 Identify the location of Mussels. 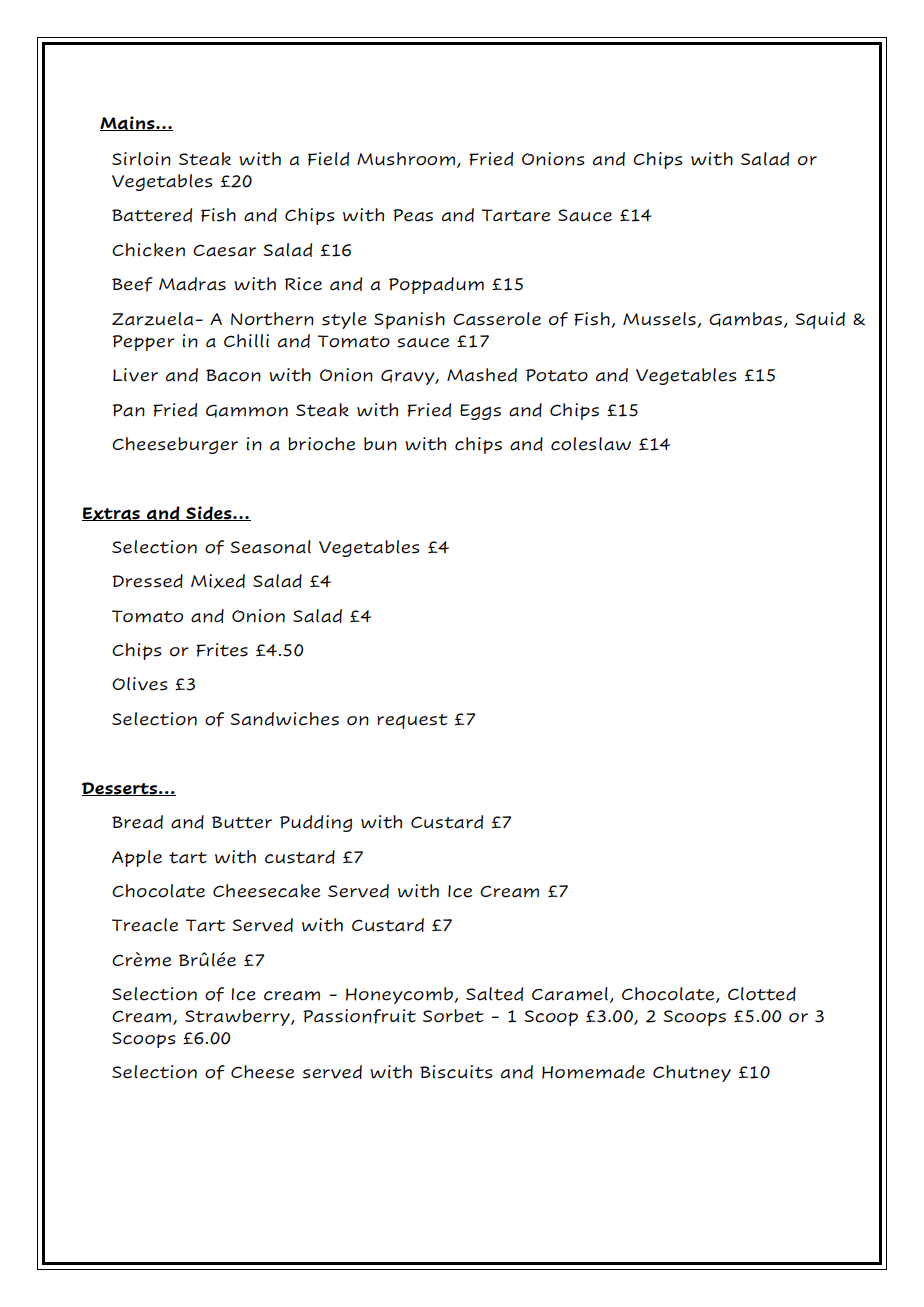
(659, 319).
